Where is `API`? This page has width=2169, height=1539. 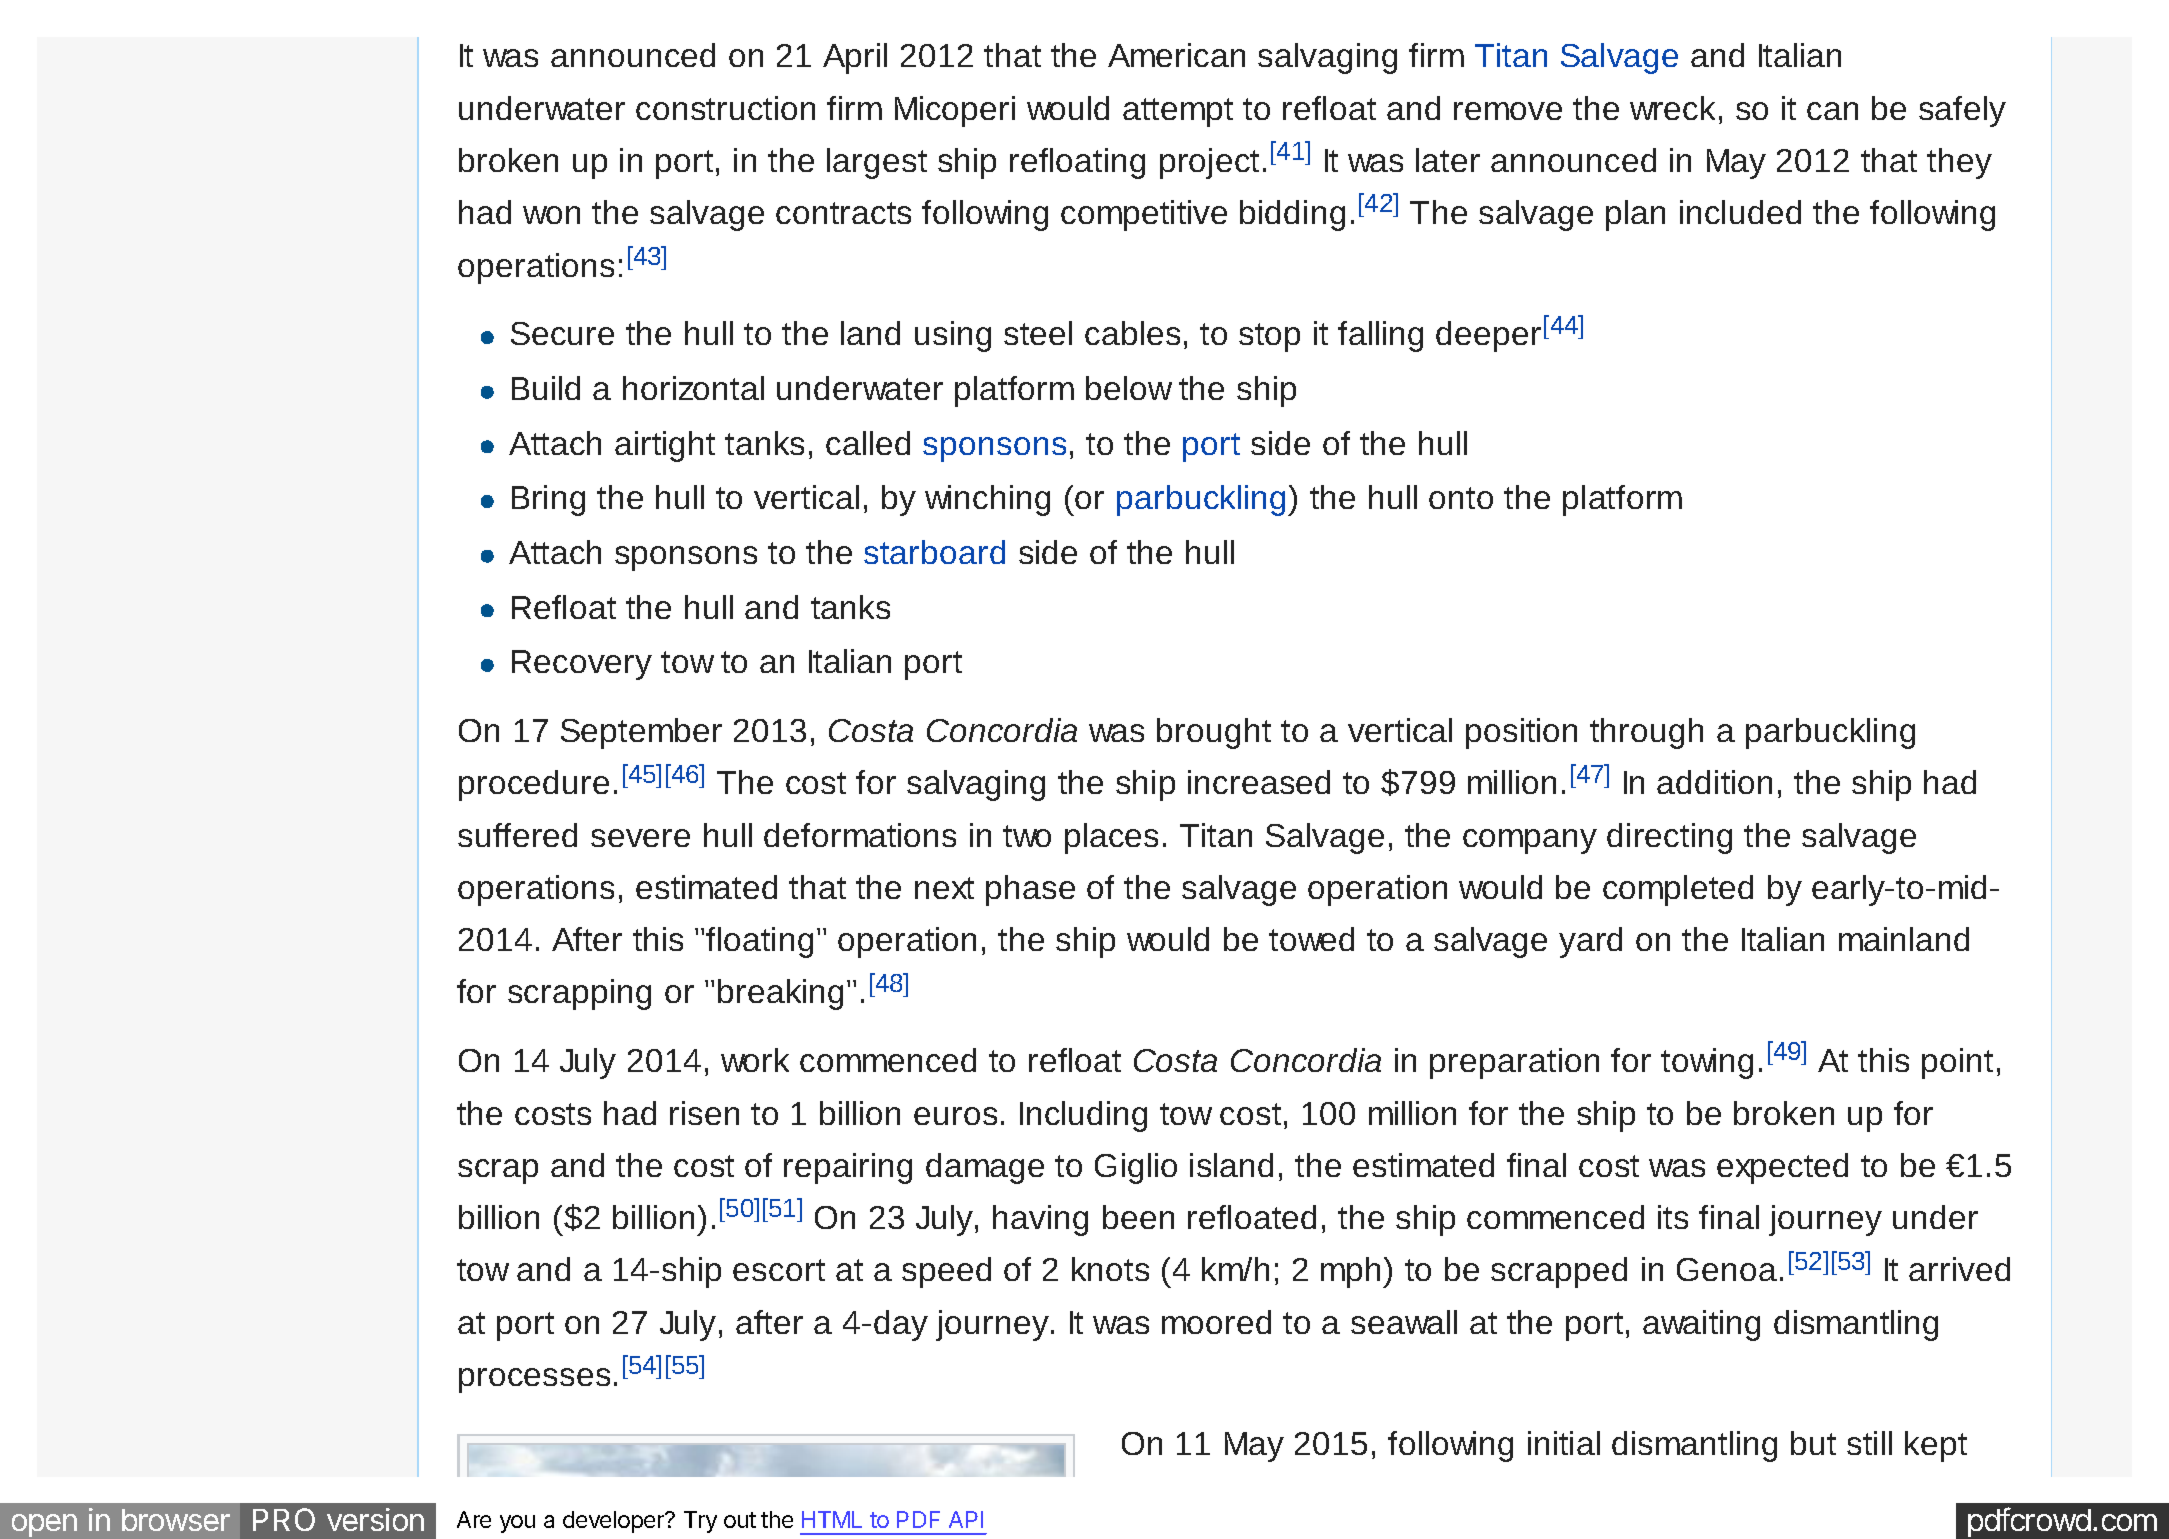 API is located at coordinates (966, 1519).
